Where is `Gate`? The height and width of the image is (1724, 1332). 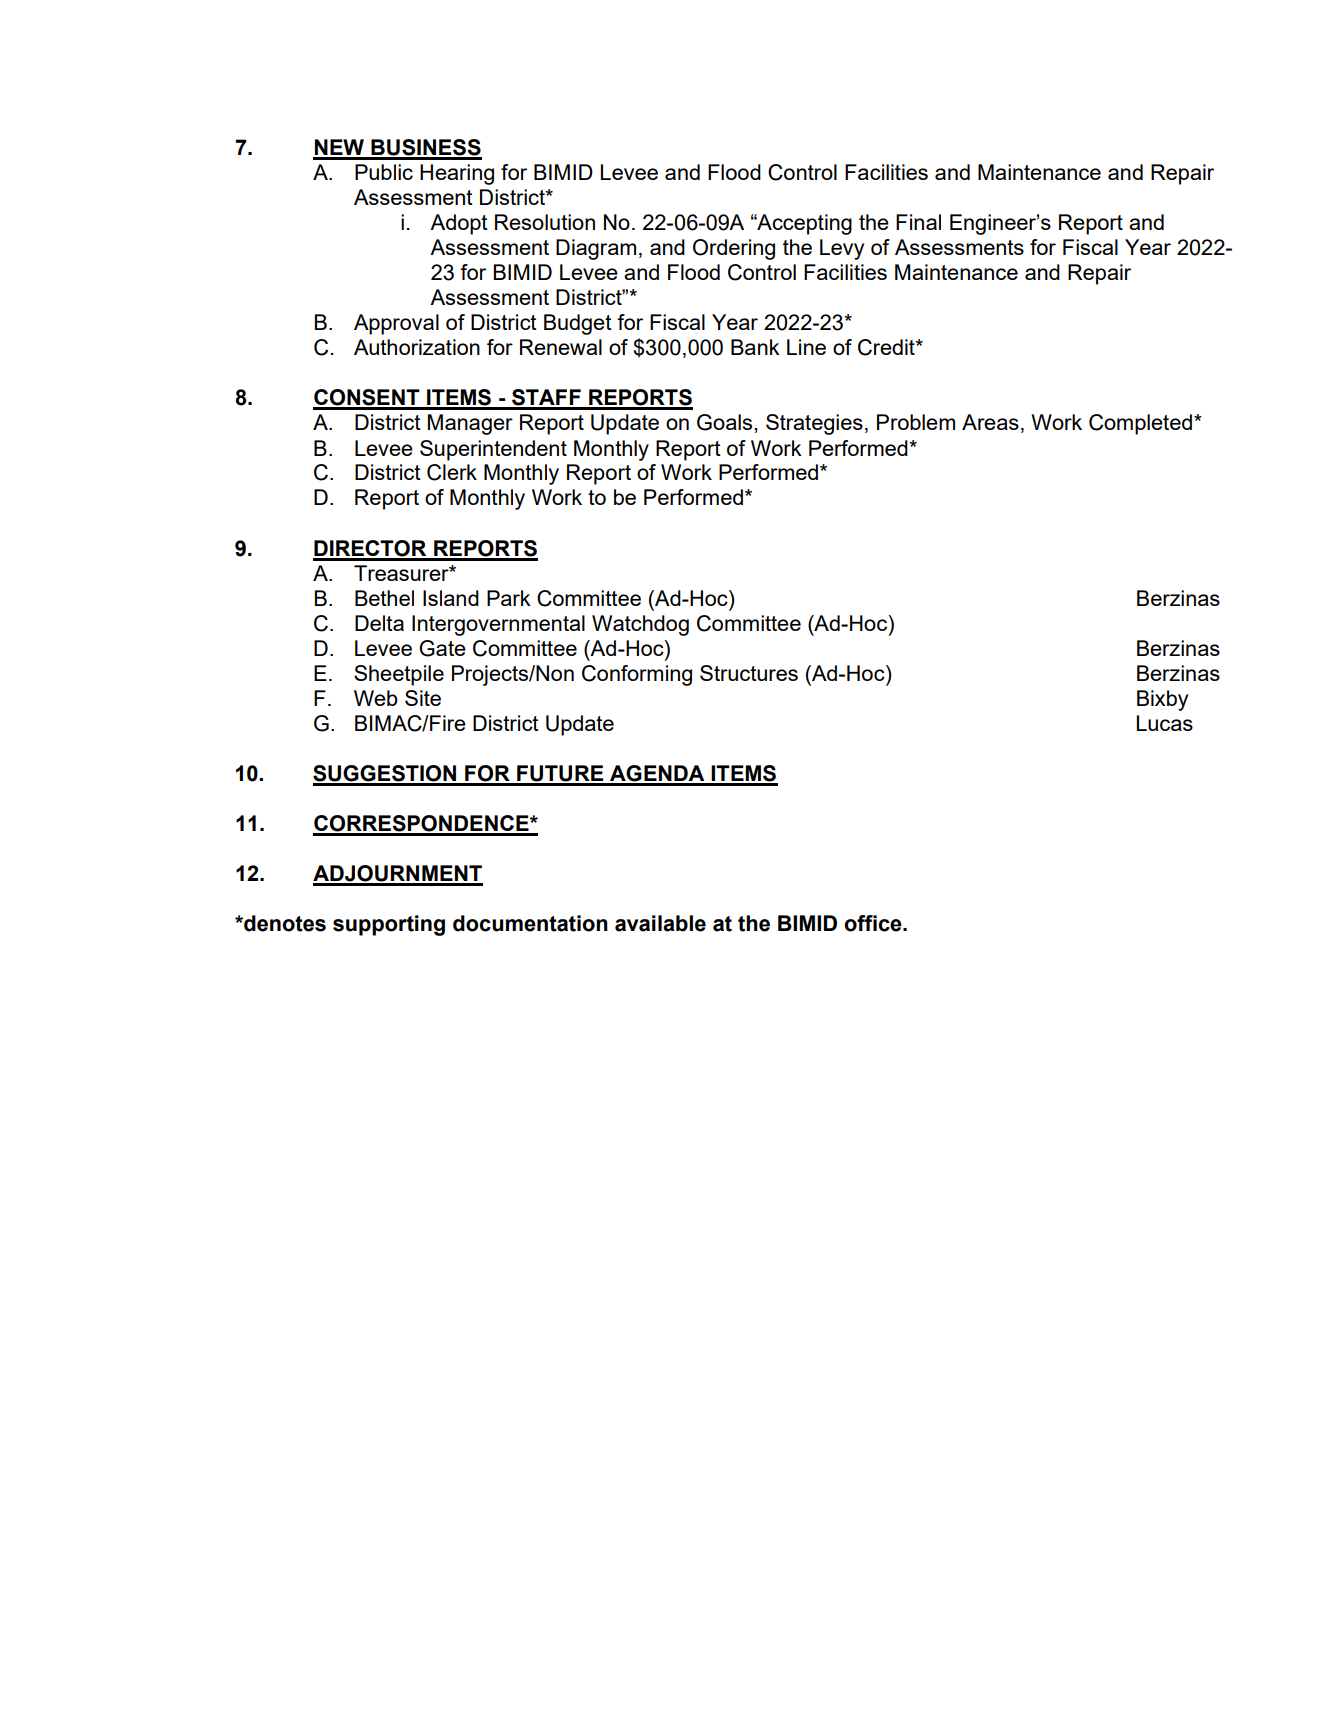 Gate is located at coordinates (442, 648).
